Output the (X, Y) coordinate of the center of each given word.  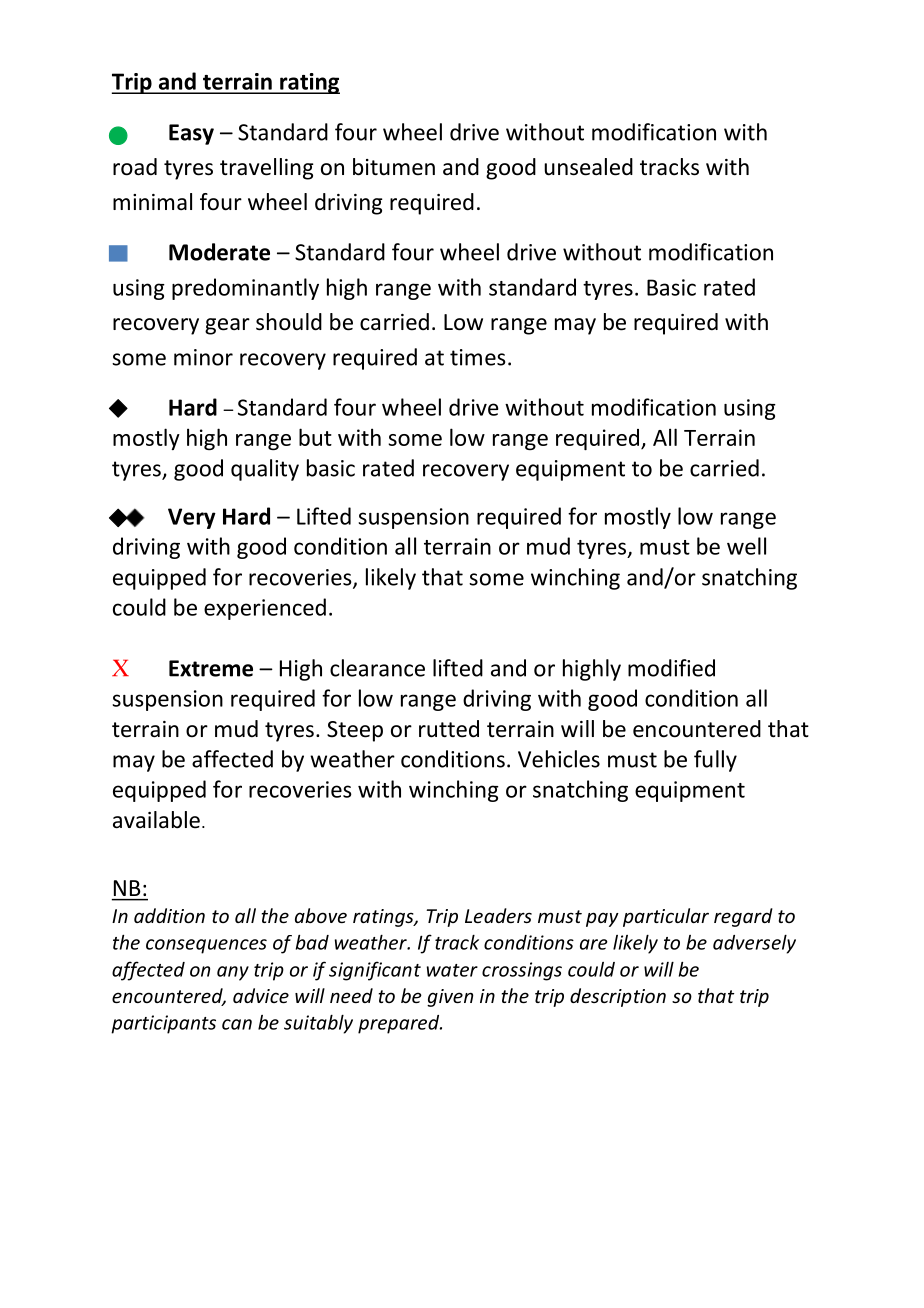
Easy (191, 134)
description (618, 997)
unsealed (588, 167)
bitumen (394, 167)
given (450, 998)
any (233, 973)
